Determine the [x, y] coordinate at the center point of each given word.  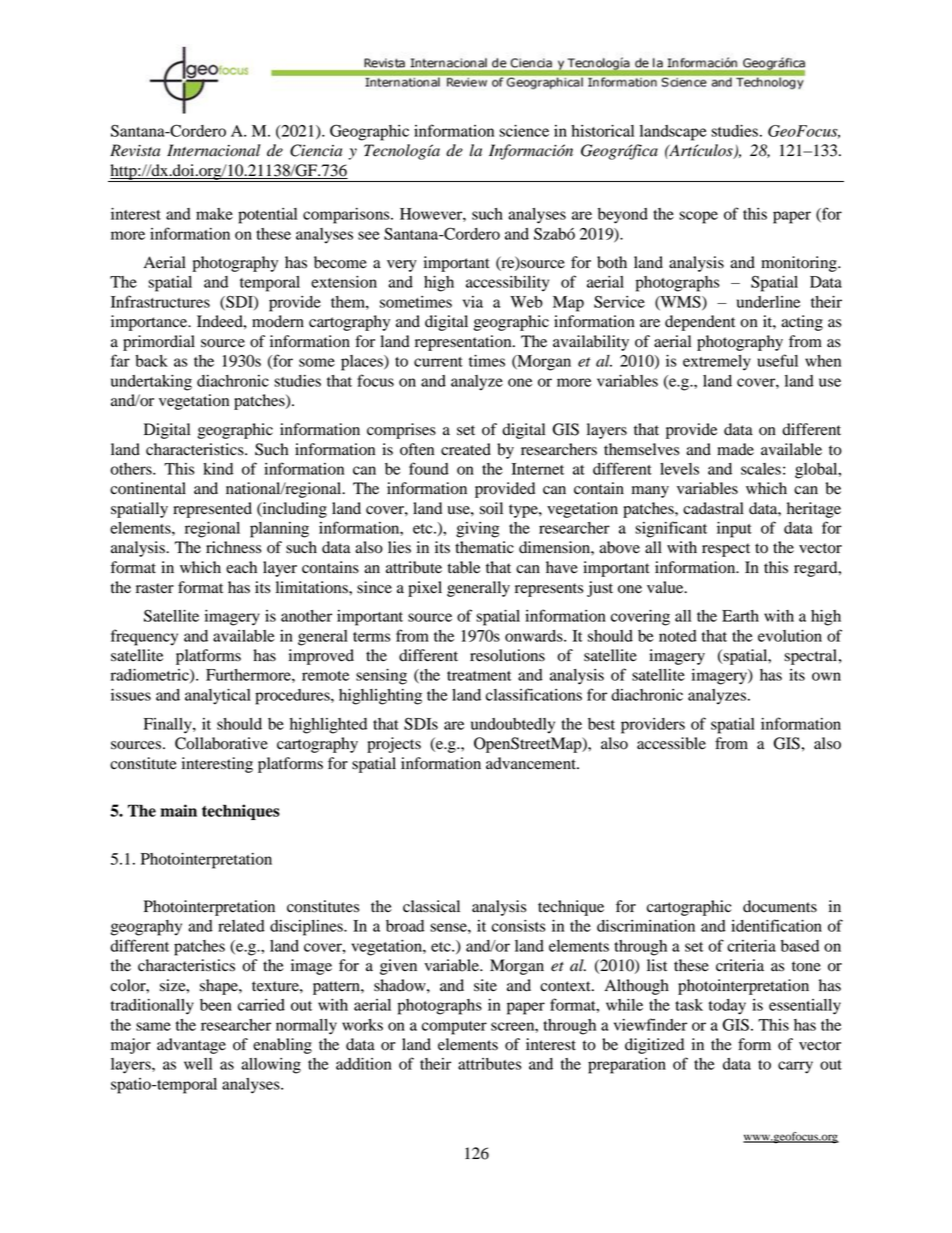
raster [155, 588]
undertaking [151, 383]
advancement [532, 763]
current [438, 362]
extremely [717, 363]
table [464, 567]
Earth [740, 616]
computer [454, 1028]
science [524, 131]
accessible [671, 743]
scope [698, 217]
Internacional [213, 150]
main [178, 810]
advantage [191, 1046]
